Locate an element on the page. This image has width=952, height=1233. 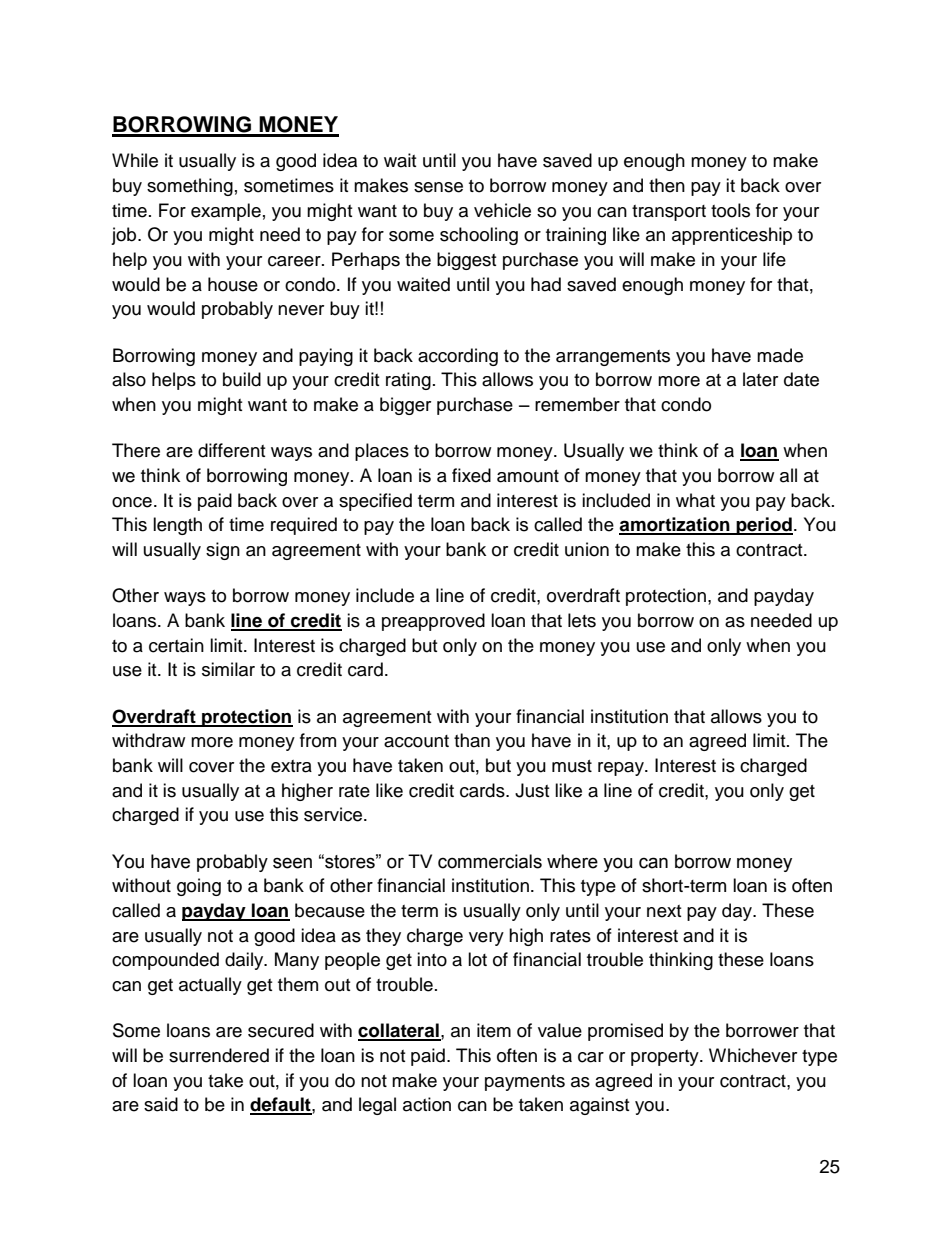
Whichever is located at coordinates (753, 1055).
